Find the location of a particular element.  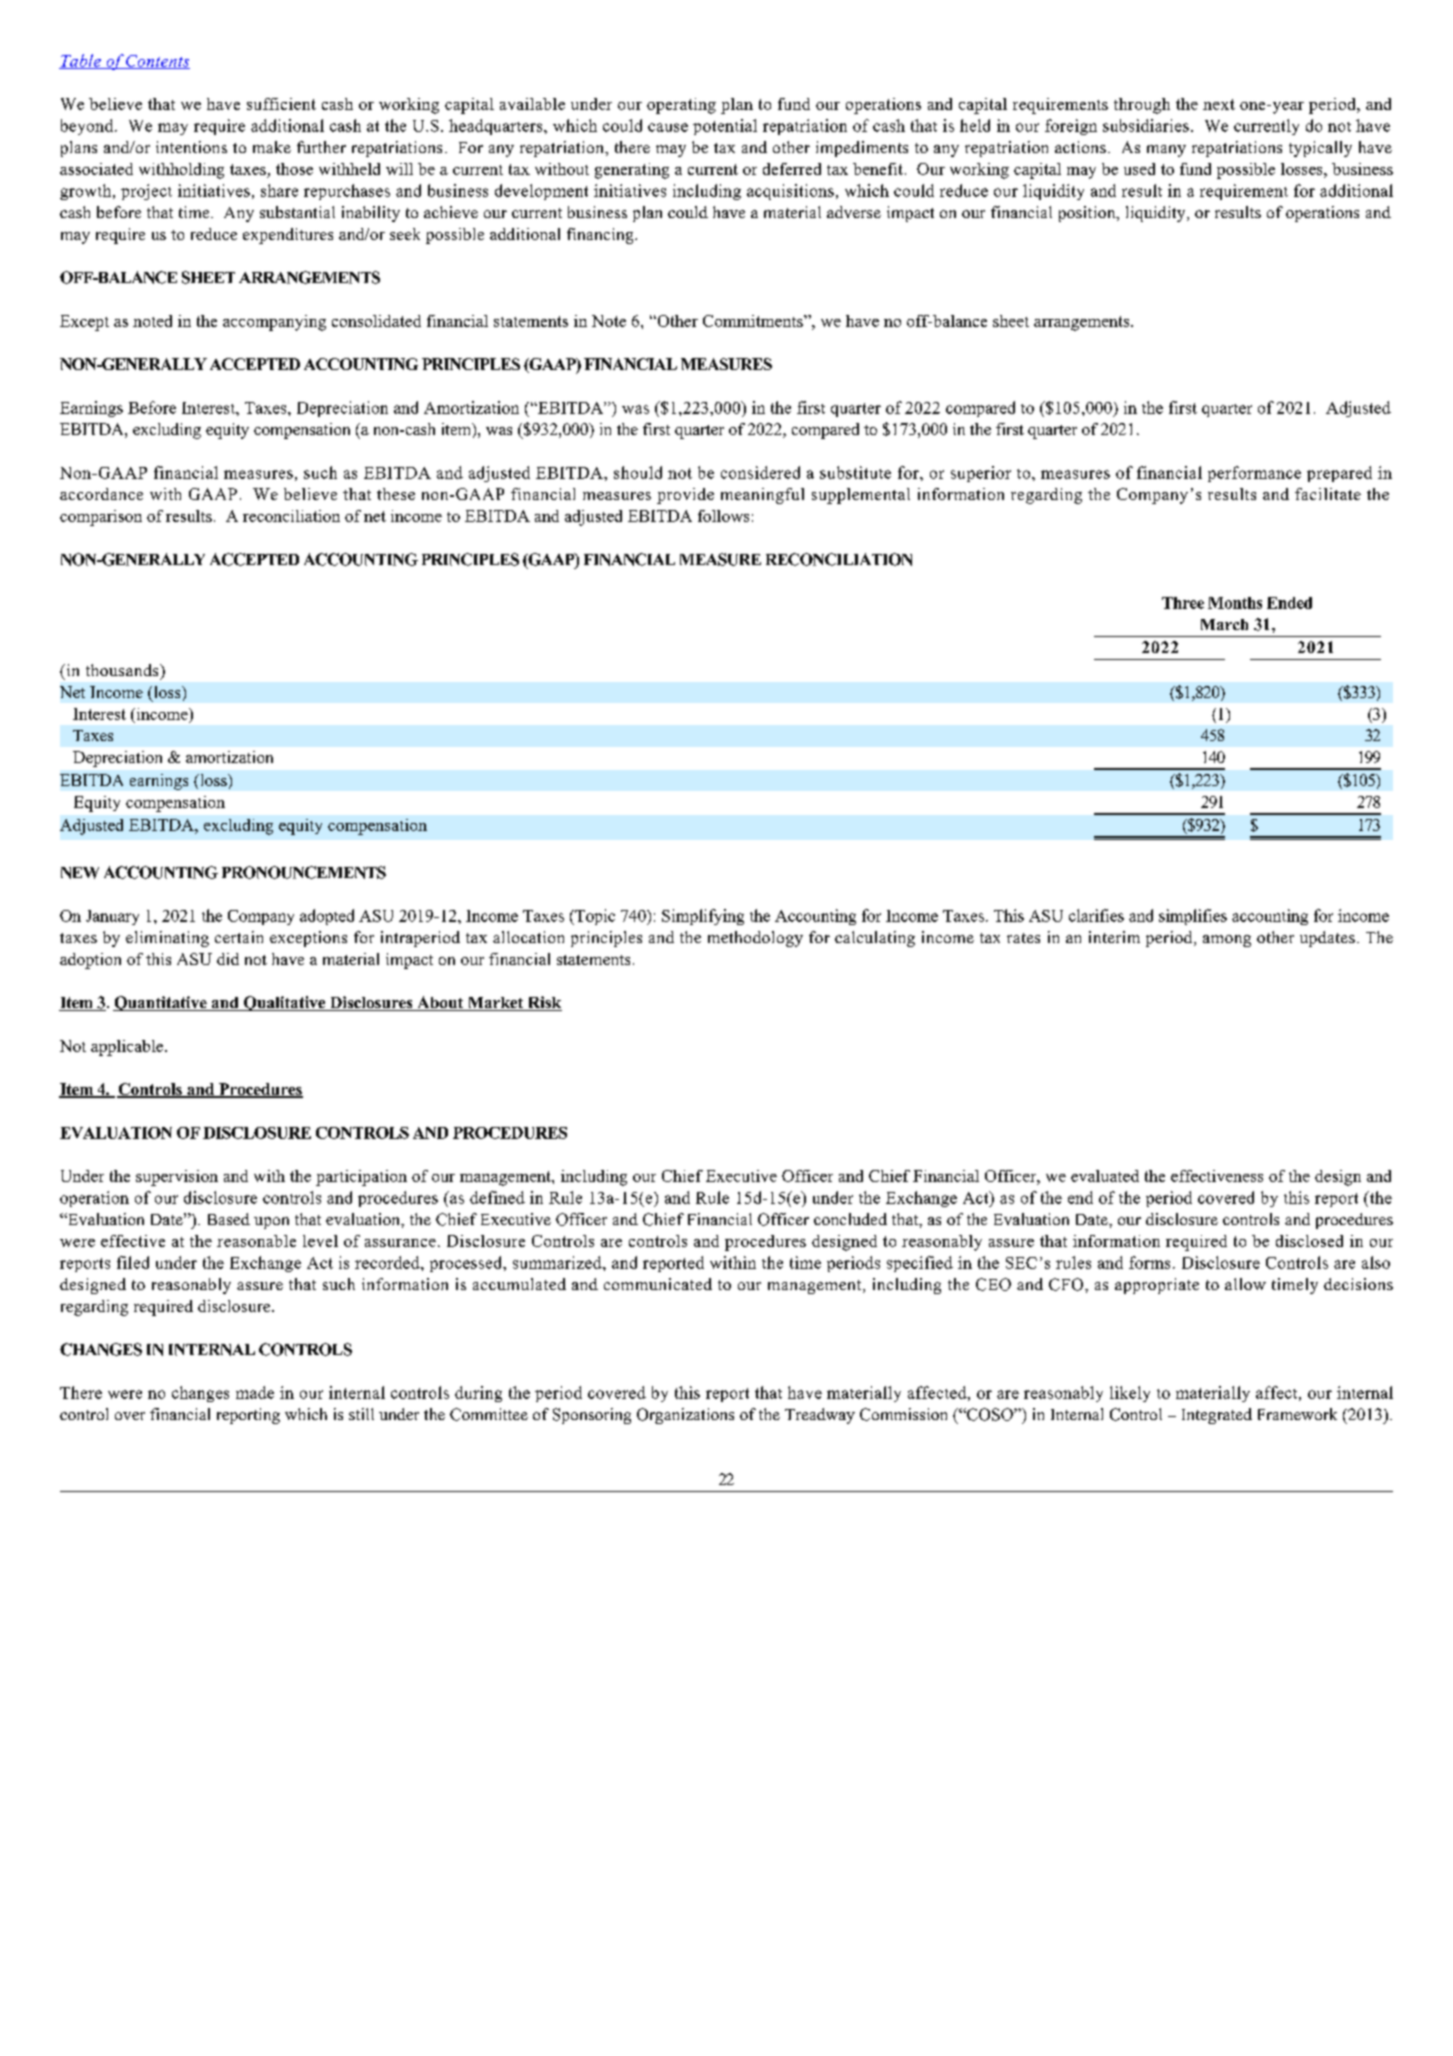

operating is located at coordinates (681, 106).
